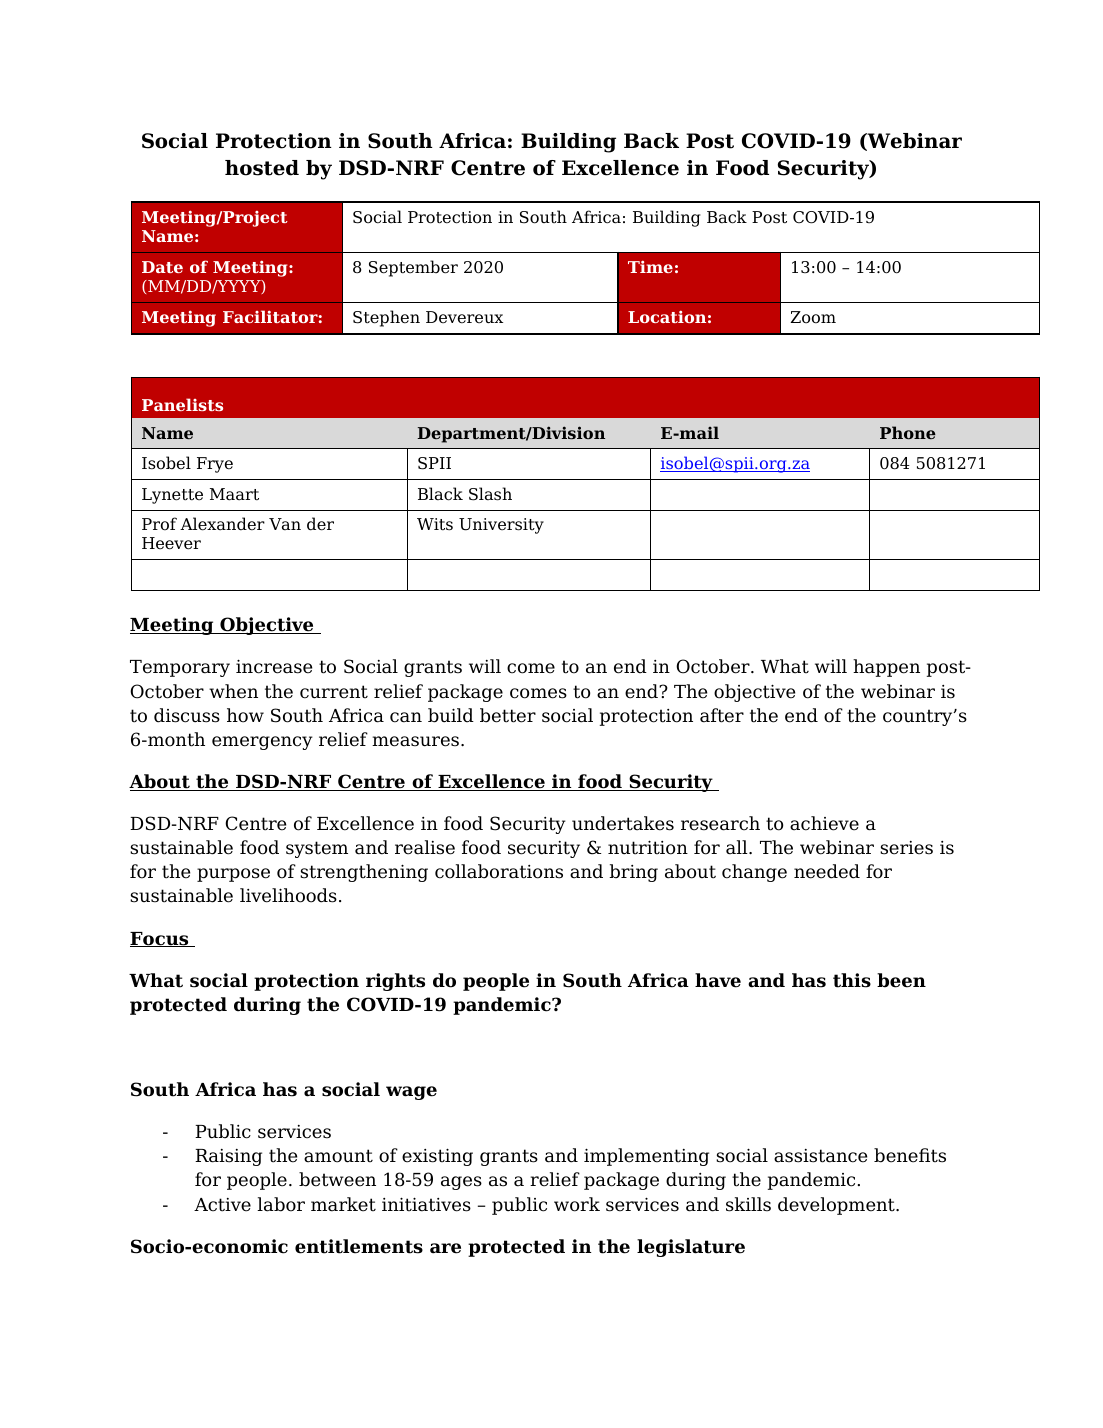 The height and width of the image is (1428, 1103). Describe the element at coordinates (317, 849) in the image. I see `system` at that location.
